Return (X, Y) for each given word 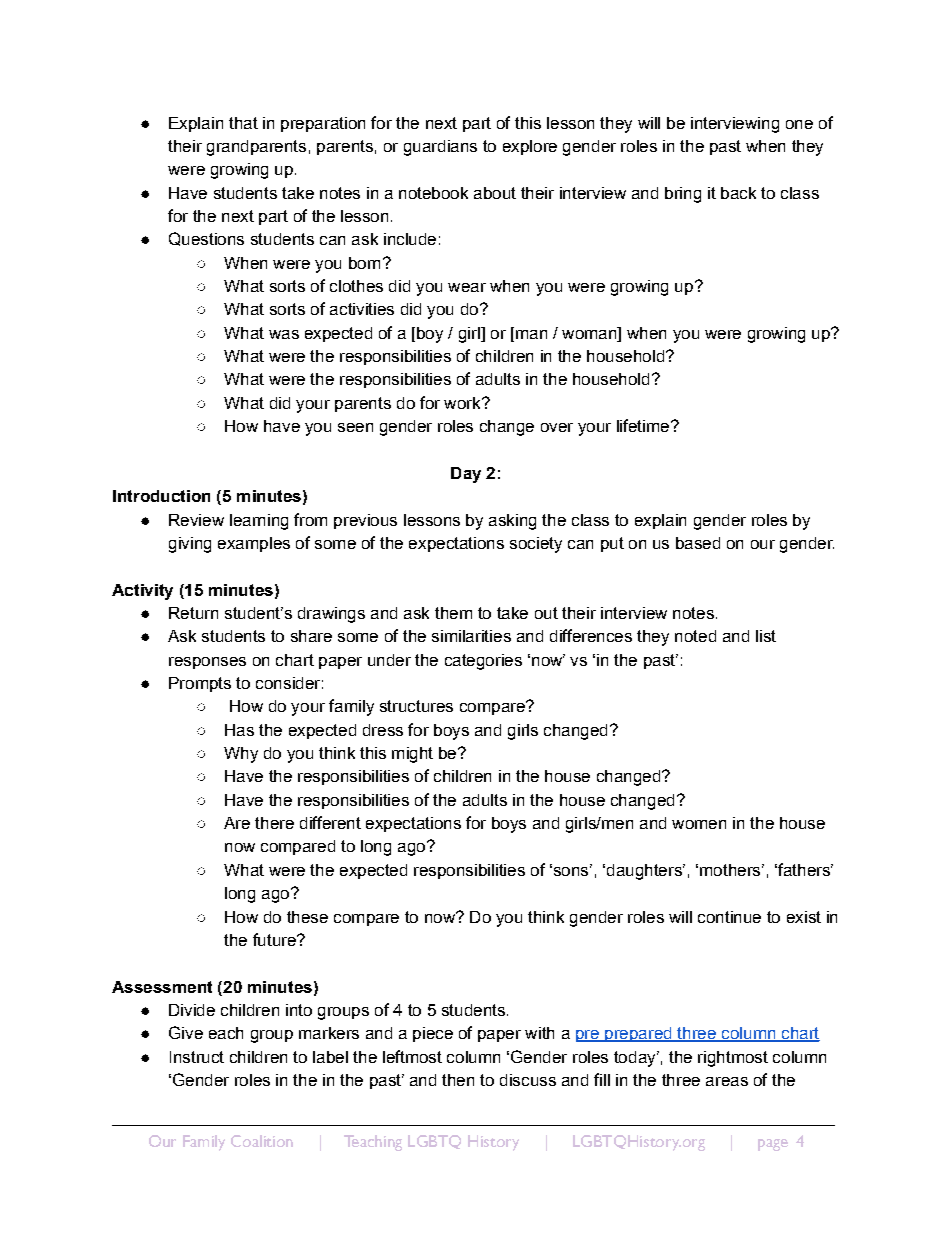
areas (727, 1081)
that (243, 123)
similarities (471, 636)
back (738, 193)
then (458, 1080)
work (463, 403)
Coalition (262, 1141)
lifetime (644, 425)
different (330, 822)
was (284, 334)
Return (193, 613)
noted (695, 636)
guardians (440, 148)
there (274, 823)
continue (729, 917)
